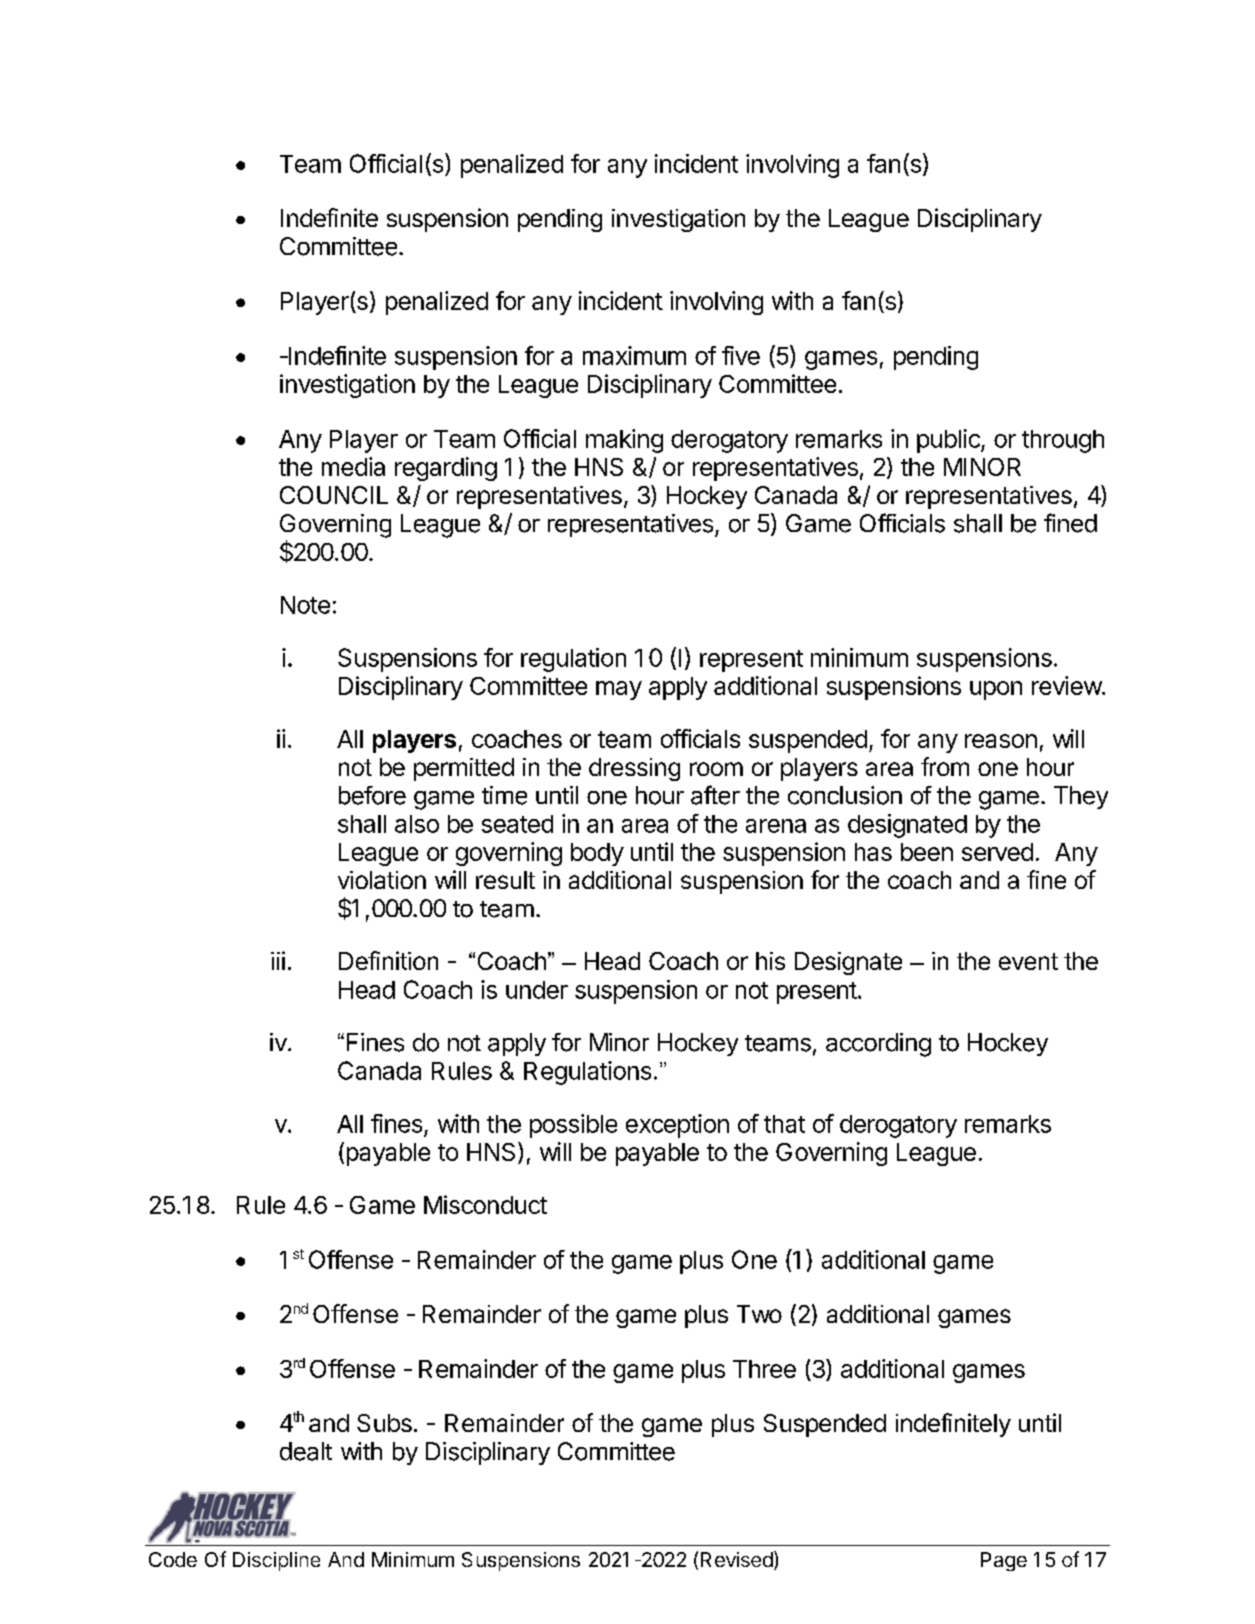  I want to click on media, so click(353, 466).
